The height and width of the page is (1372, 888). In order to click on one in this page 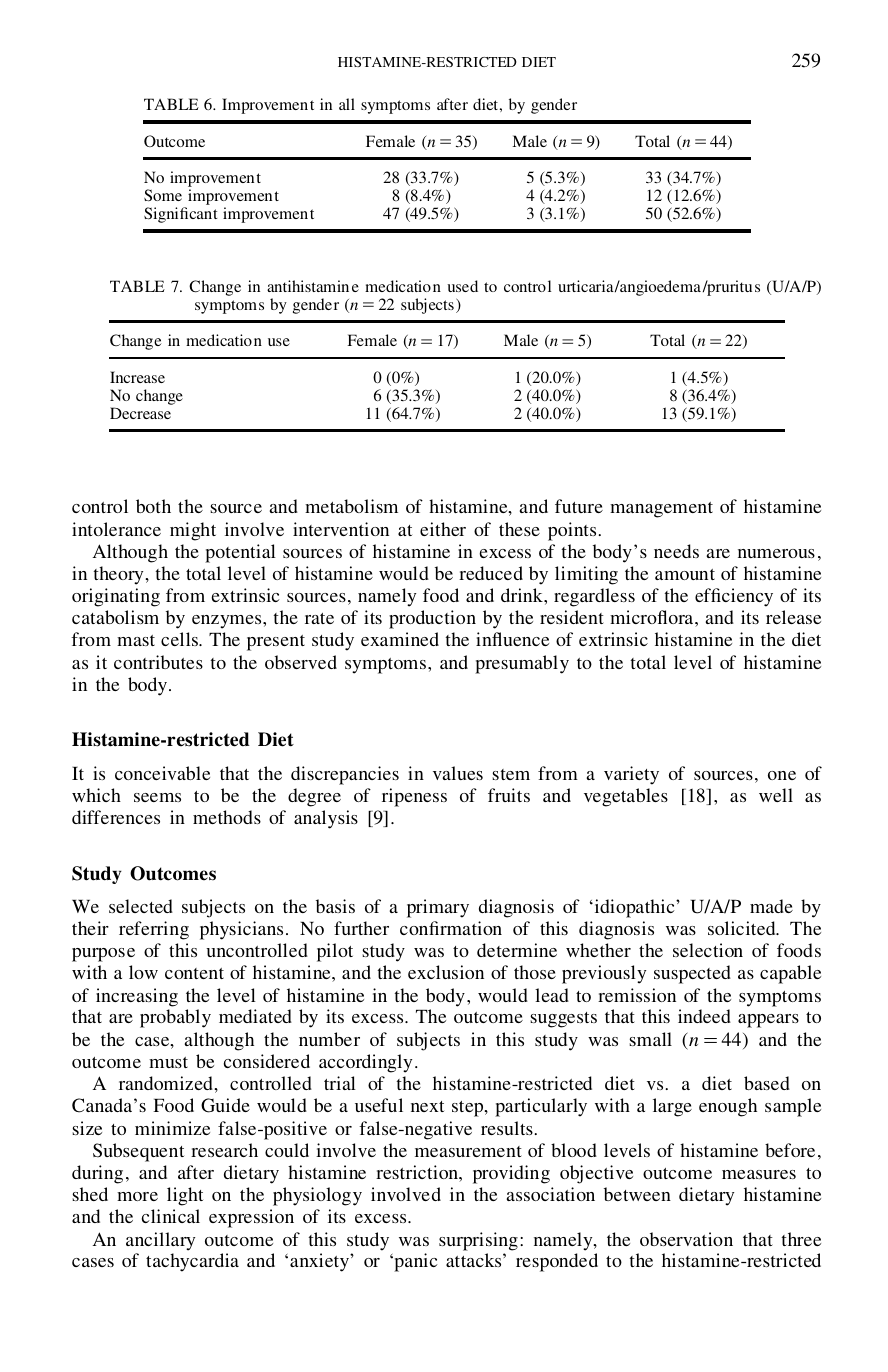, I will do `click(782, 775)`.
